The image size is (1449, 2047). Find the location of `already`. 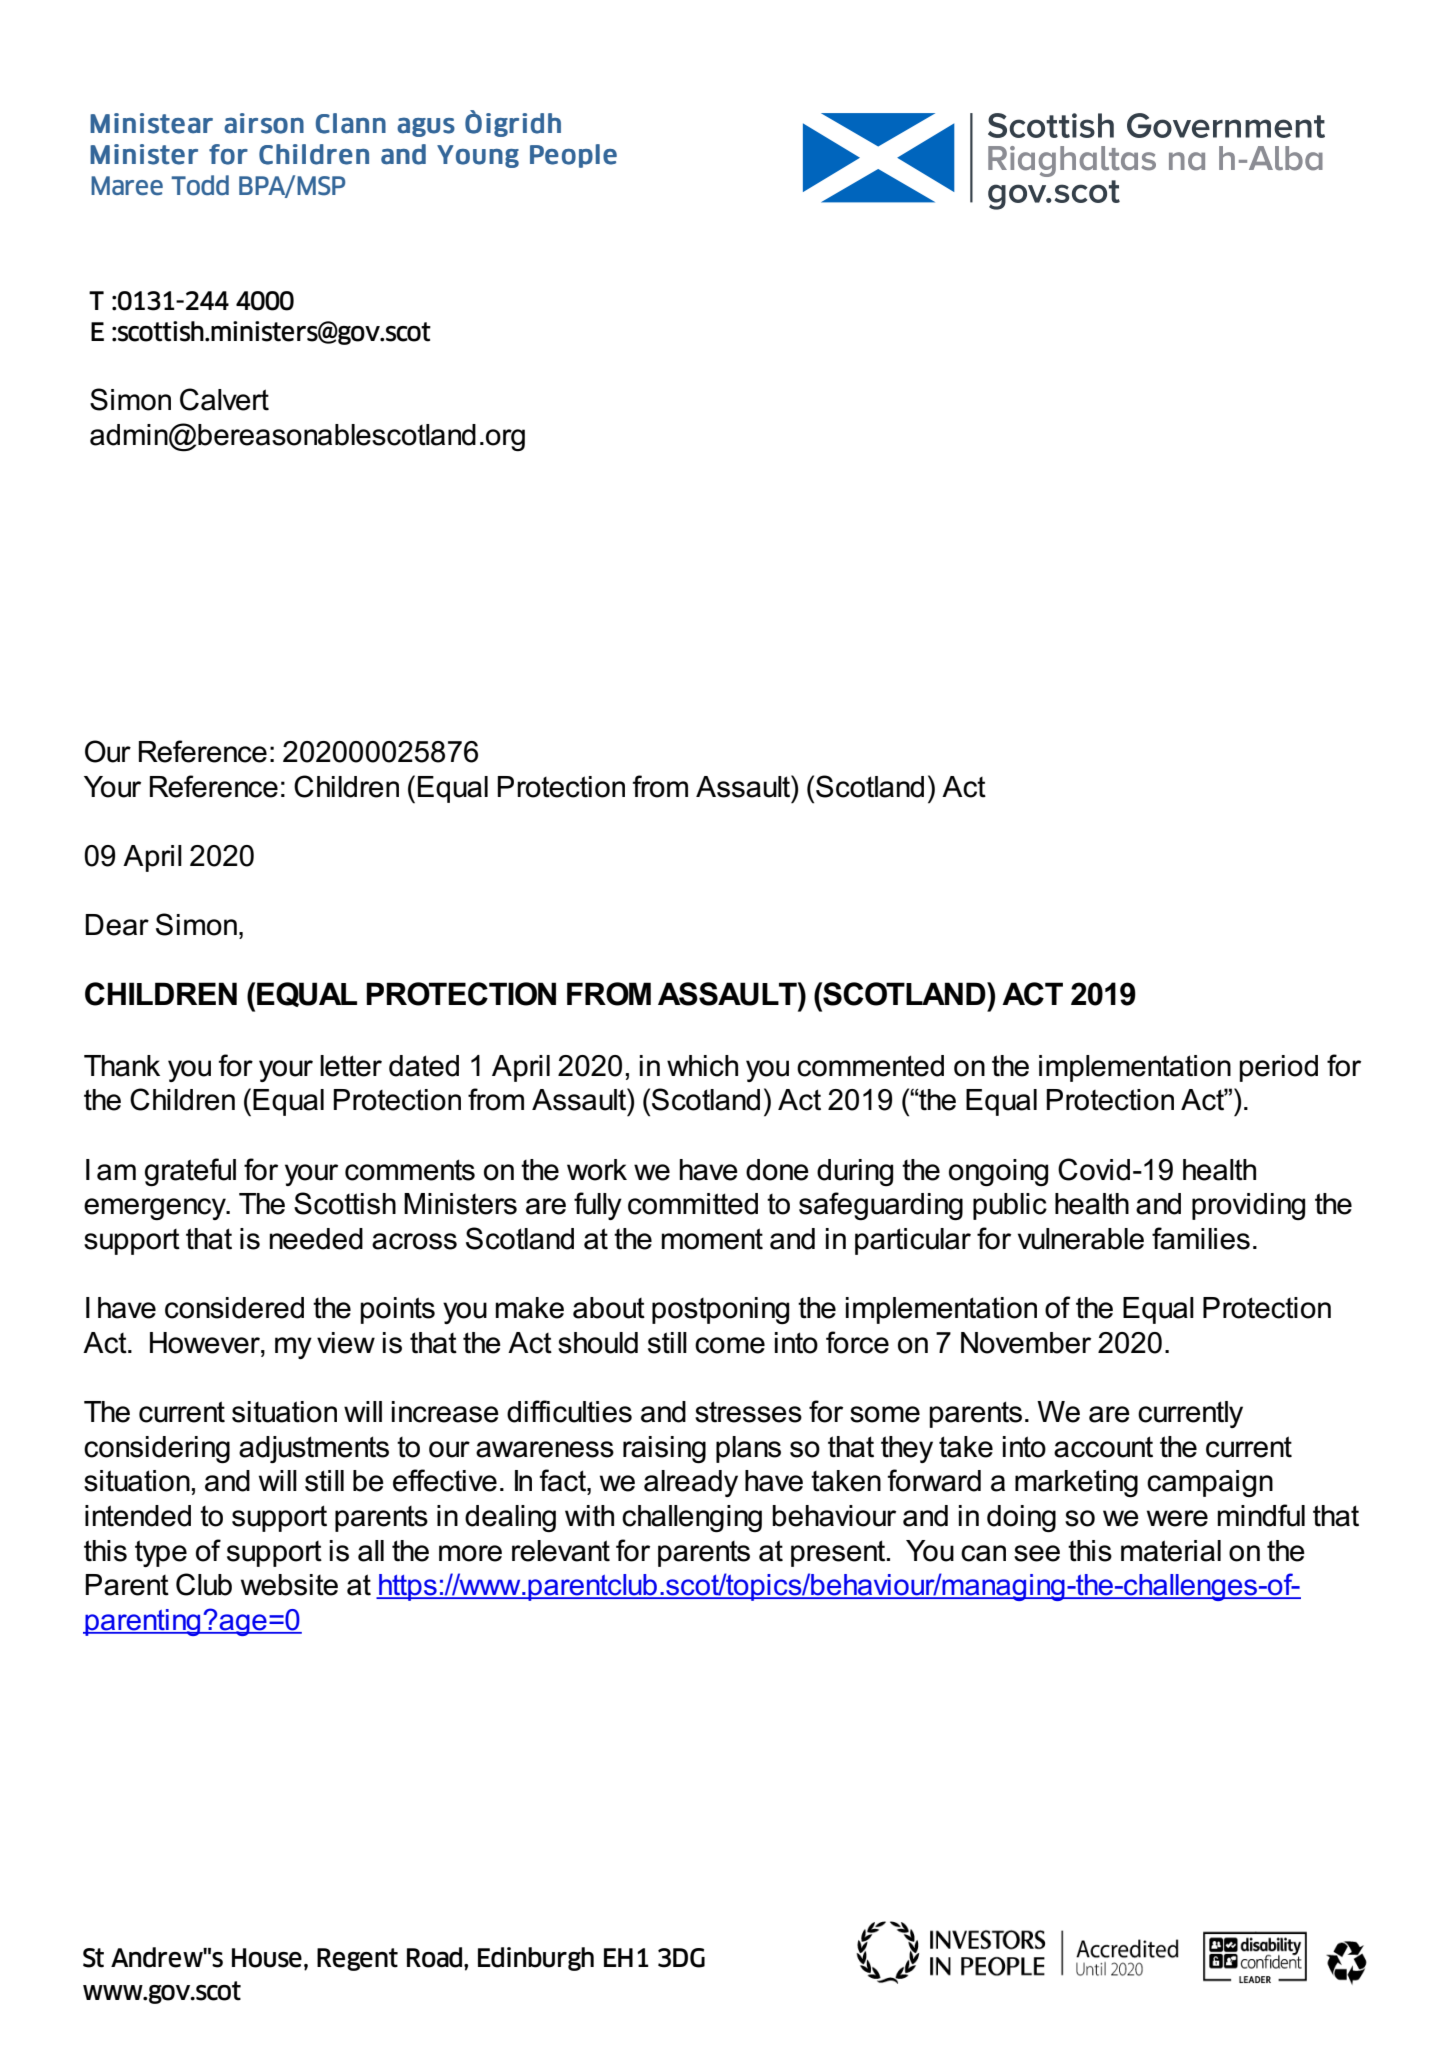

already is located at coordinates (691, 1483).
